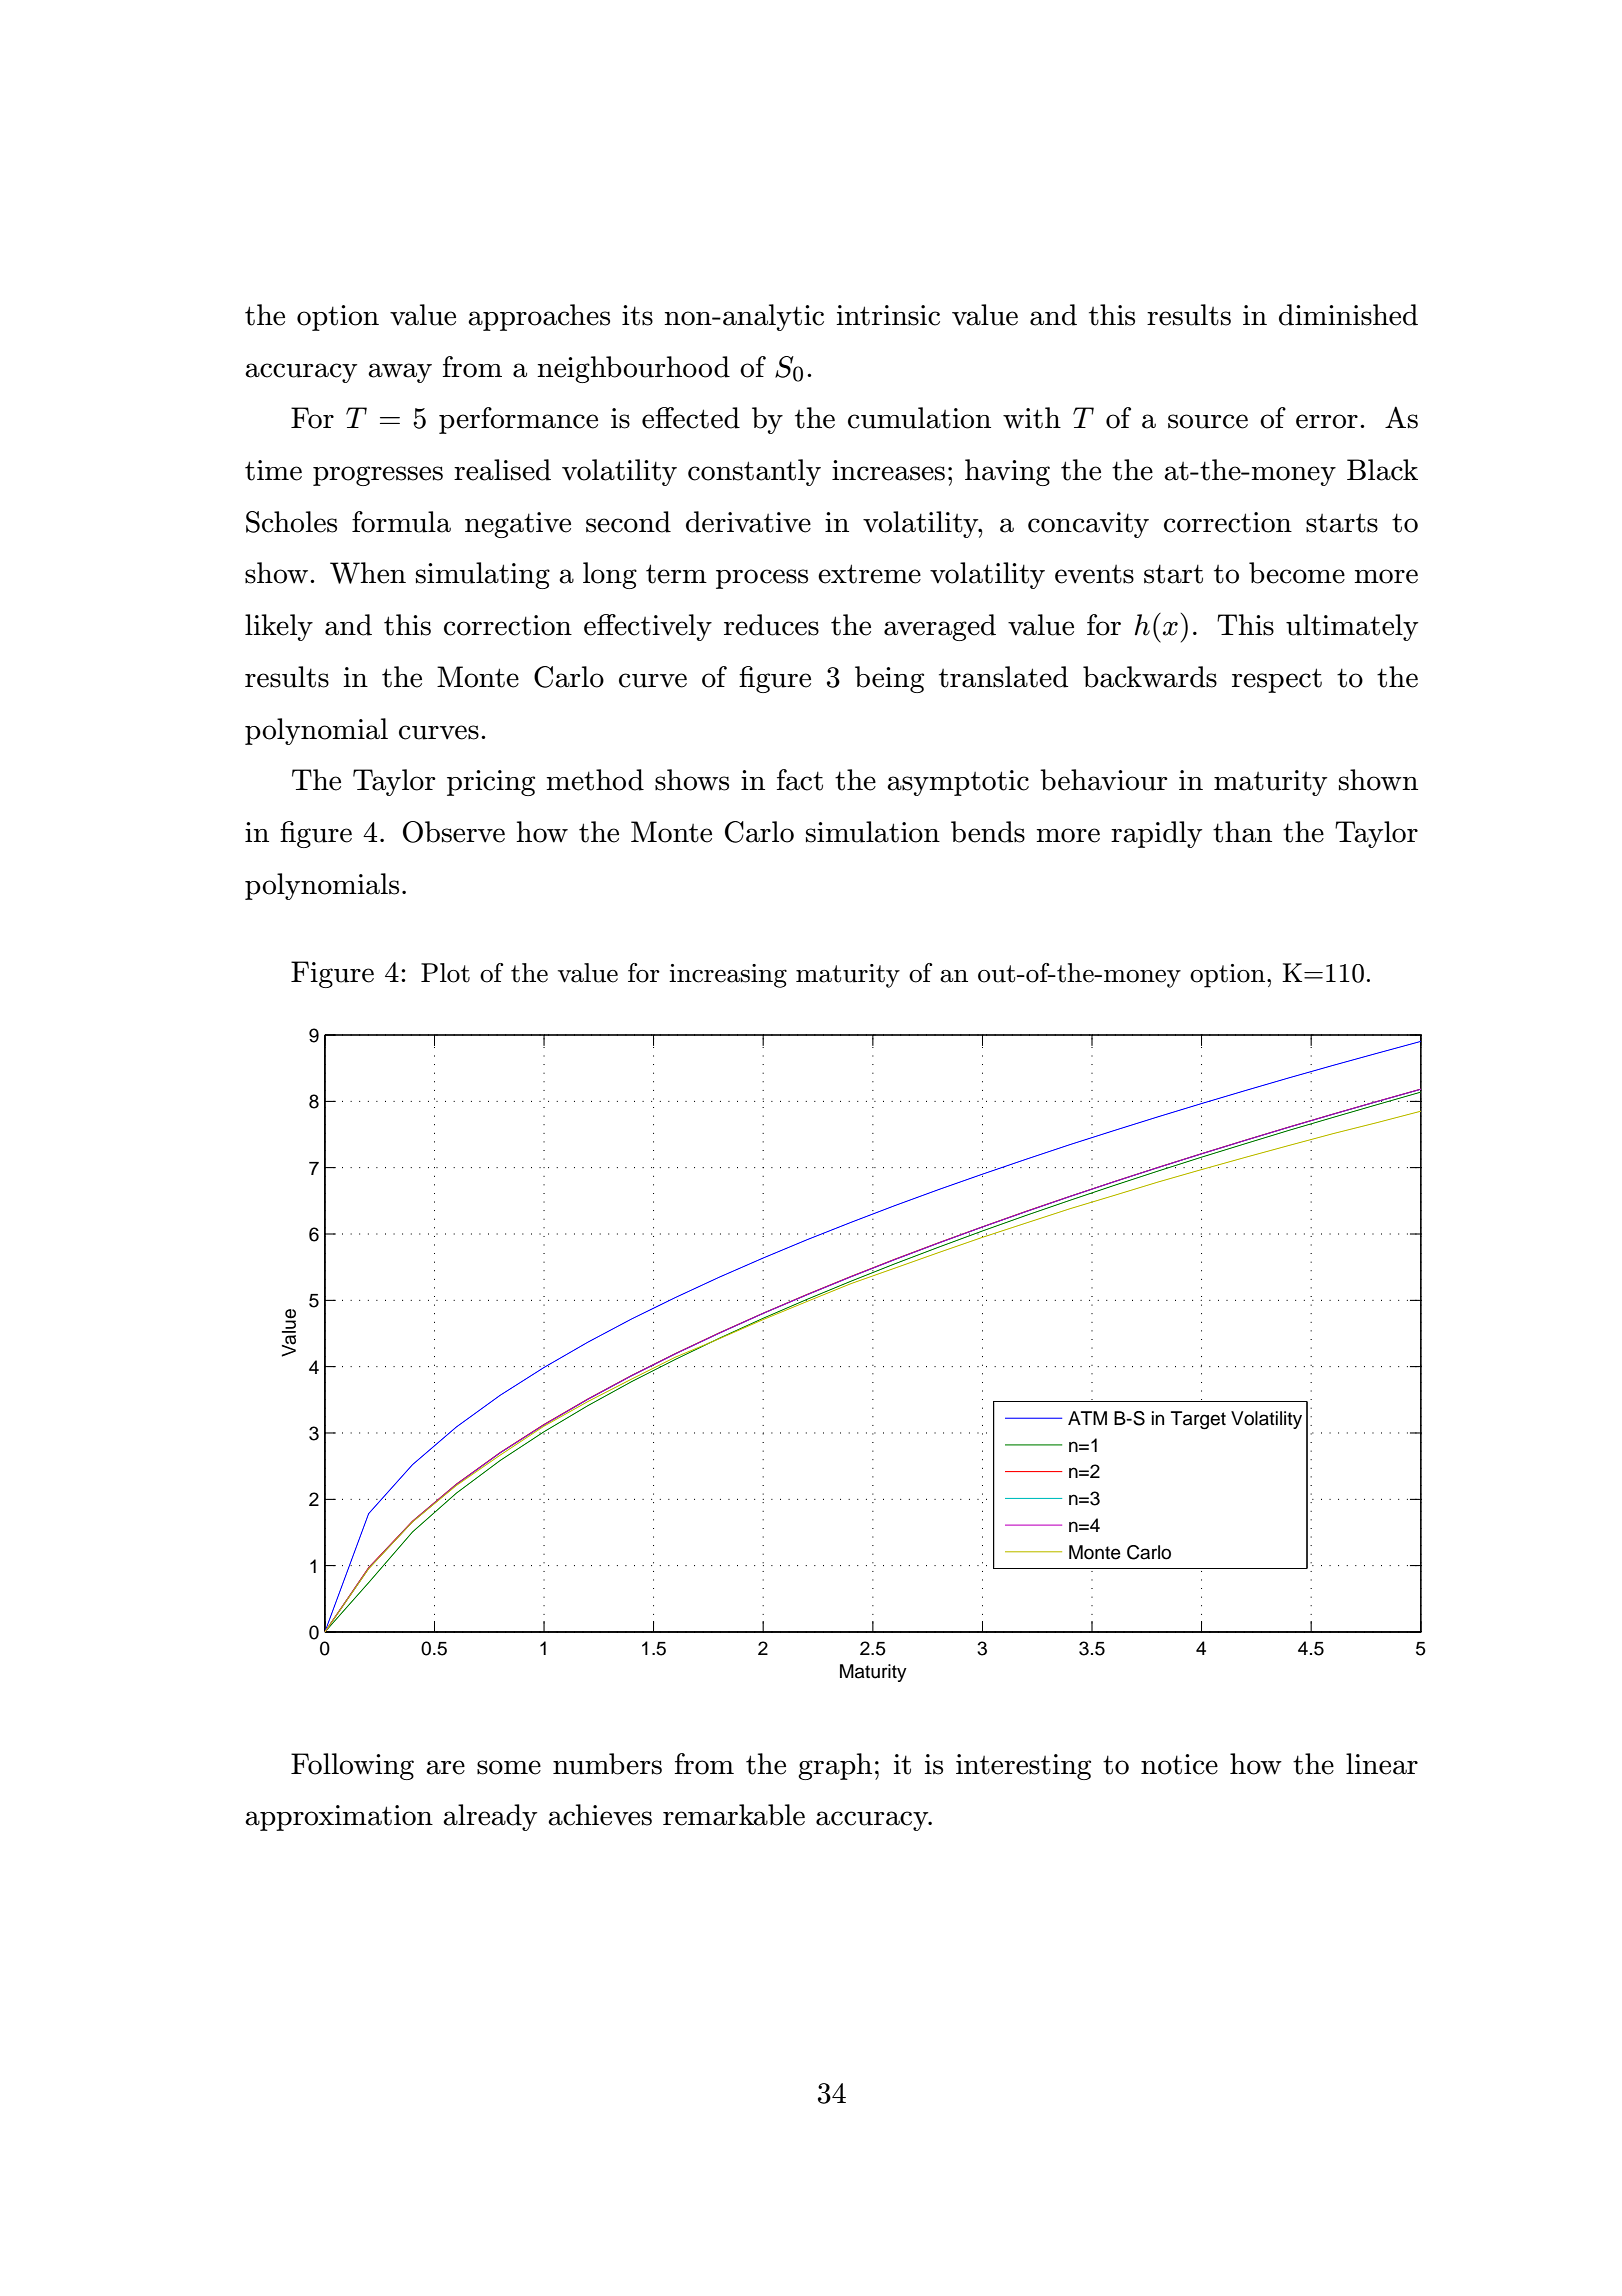 The image size is (1622, 2296). Describe the element at coordinates (445, 1767) in the page. I see `are` at that location.
